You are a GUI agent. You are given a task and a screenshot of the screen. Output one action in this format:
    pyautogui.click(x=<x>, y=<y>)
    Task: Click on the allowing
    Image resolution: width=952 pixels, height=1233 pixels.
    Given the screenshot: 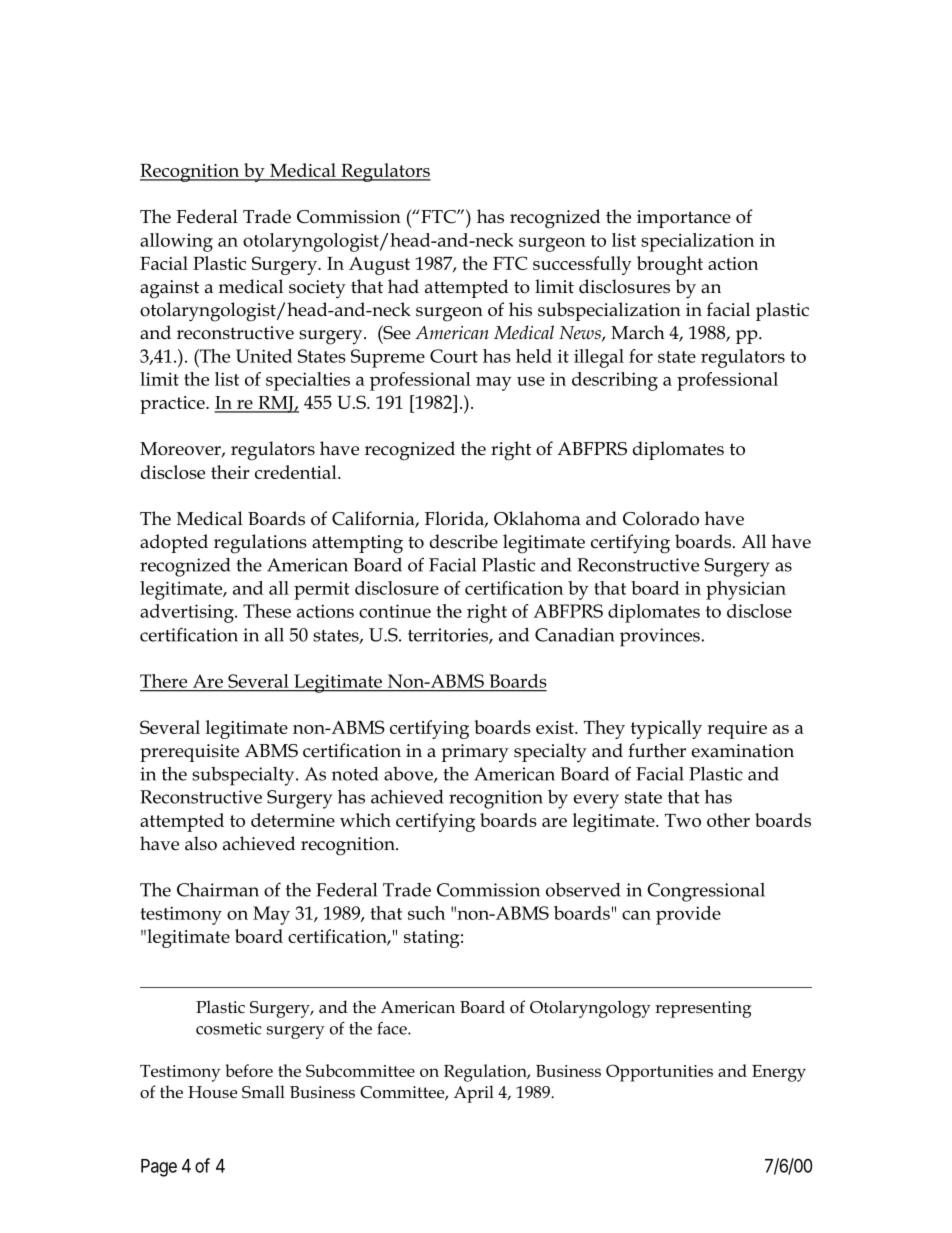 What is the action you would take?
    pyautogui.click(x=176, y=242)
